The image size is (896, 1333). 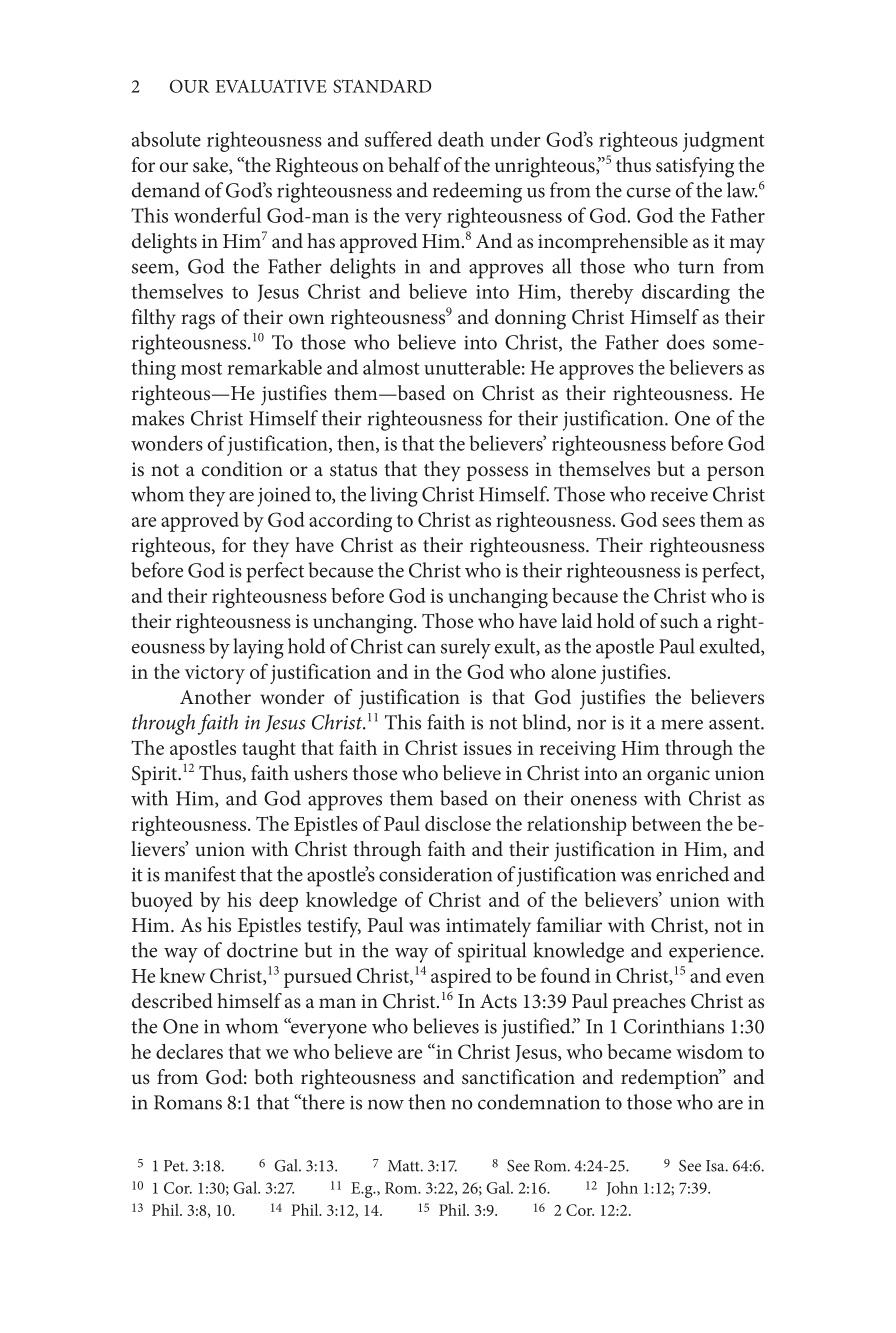 What do you see at coordinates (271, 86) in the screenshot?
I see `EVALUATIVE` at bounding box center [271, 86].
